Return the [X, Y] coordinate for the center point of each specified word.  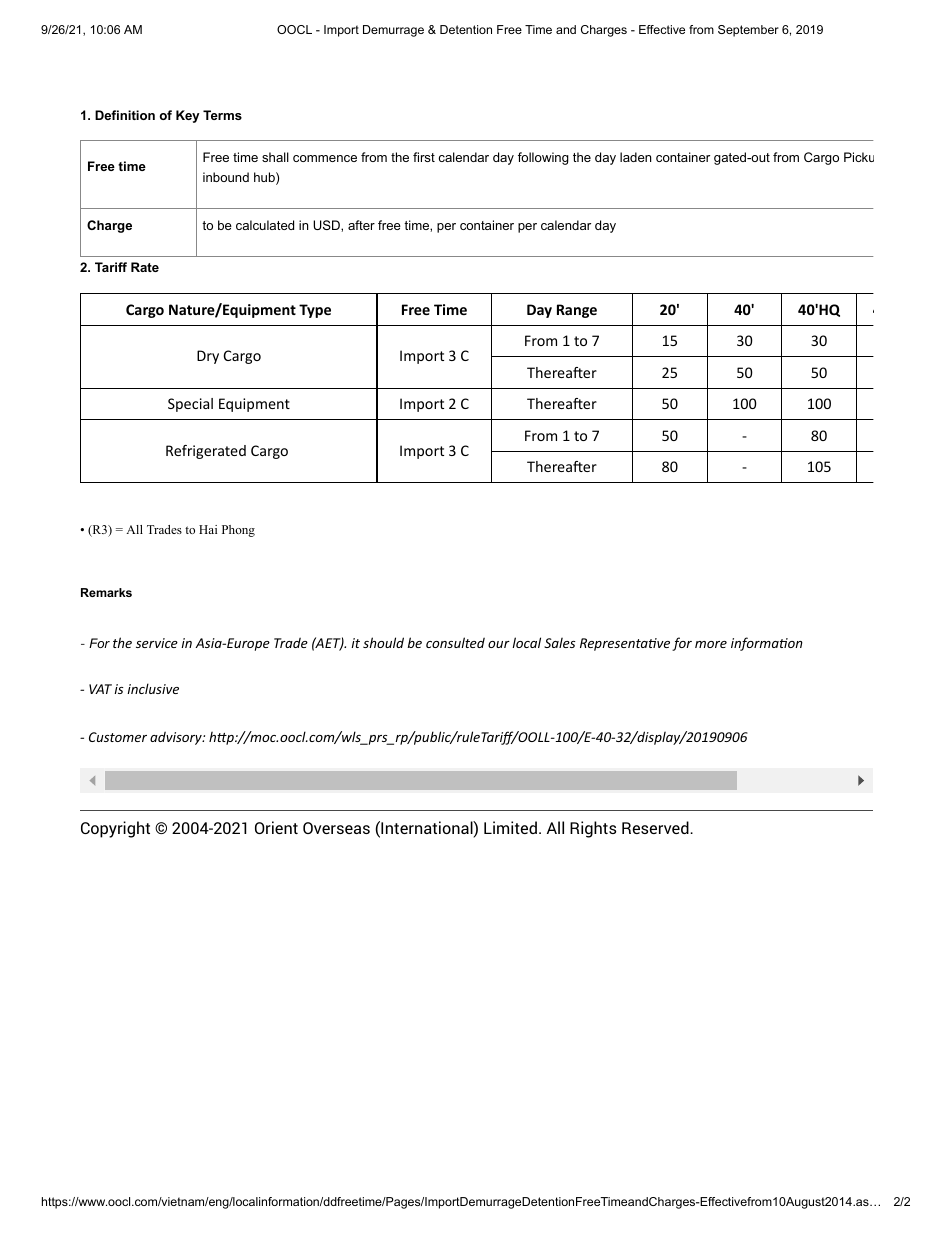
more [711, 644]
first [424, 157]
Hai [208, 529]
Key [188, 116]
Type [315, 311]
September [748, 31]
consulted [455, 642]
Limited [510, 827]
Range [577, 311]
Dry [208, 357]
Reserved [656, 827]
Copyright [115, 829]
